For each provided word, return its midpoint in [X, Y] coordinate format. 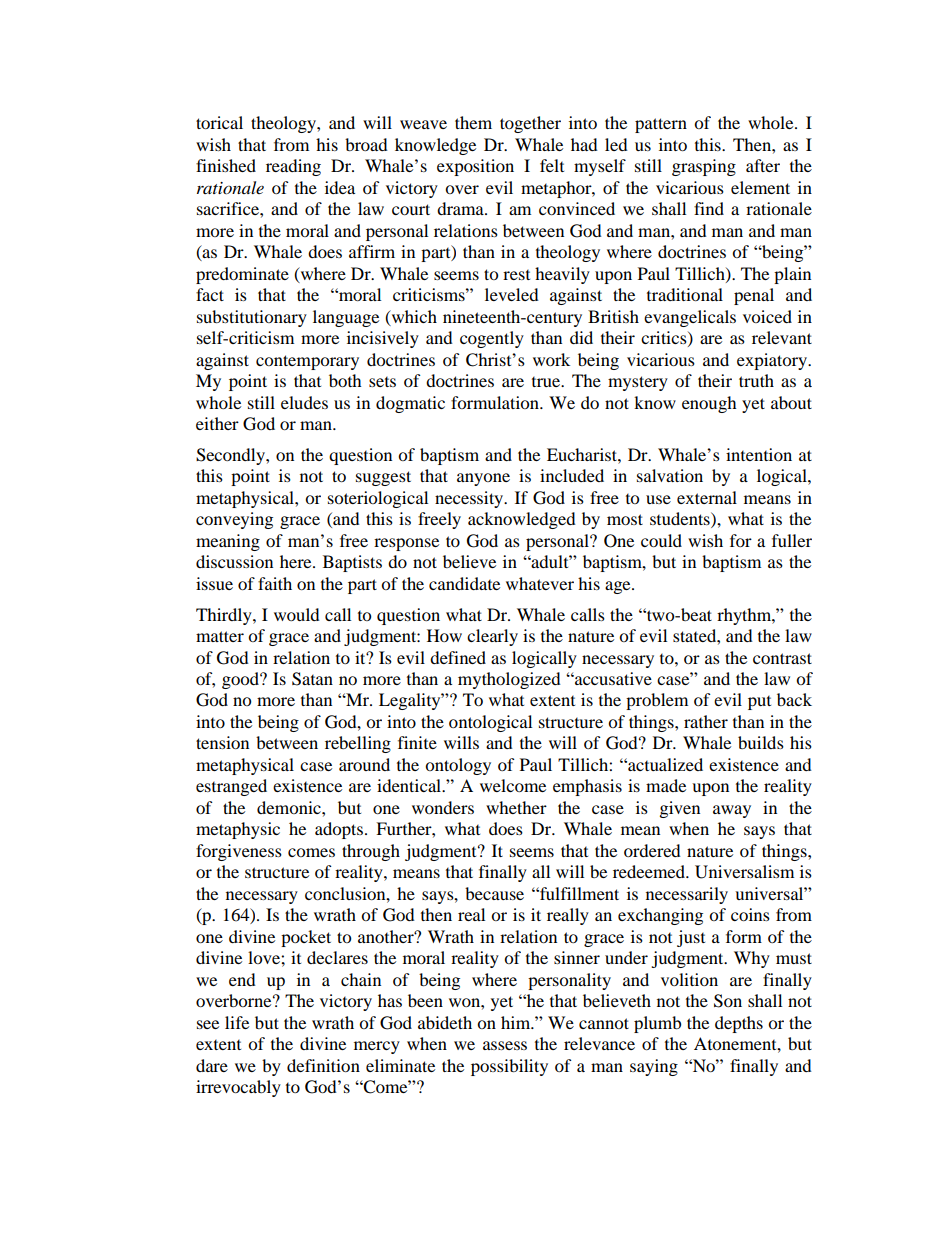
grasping [704, 167]
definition [323, 1065]
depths [739, 1024]
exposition [475, 167]
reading [293, 167]
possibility [509, 1067]
